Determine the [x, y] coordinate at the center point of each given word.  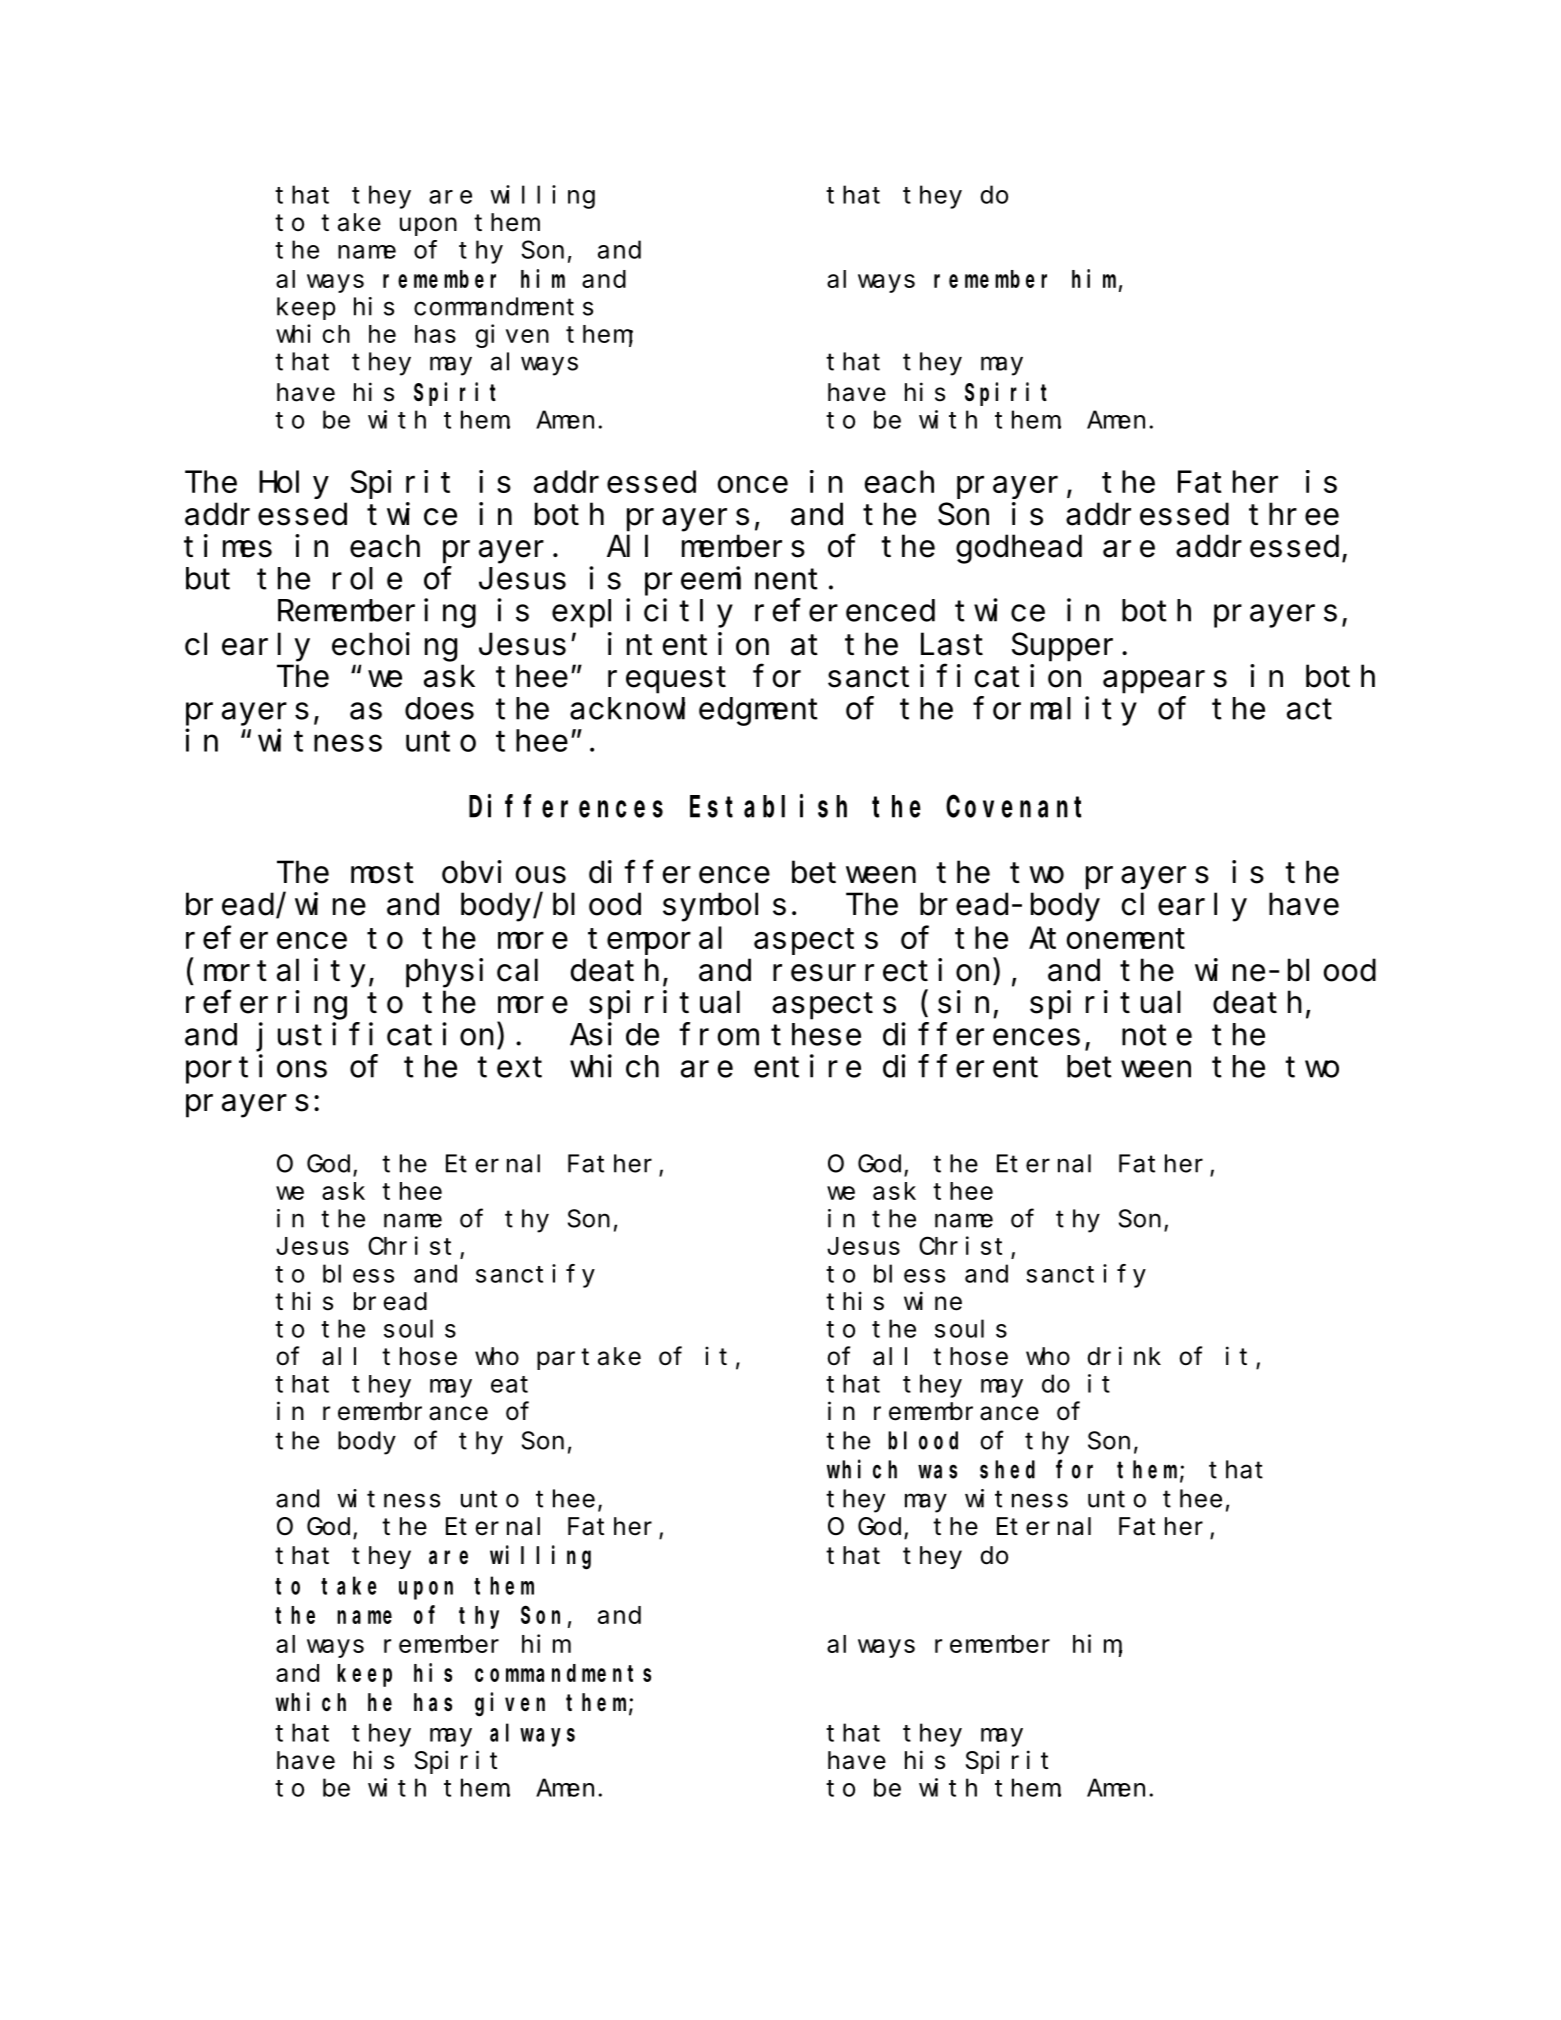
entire [807, 1066]
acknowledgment [694, 712]
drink [1124, 1356]
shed [1007, 1469]
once [753, 485]
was [937, 1472]
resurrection [881, 970]
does [439, 709]
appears [1165, 682]
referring [266, 1005]
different [960, 1066]
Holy [294, 485]
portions [256, 1069]
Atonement [1107, 939]
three [1294, 514]
